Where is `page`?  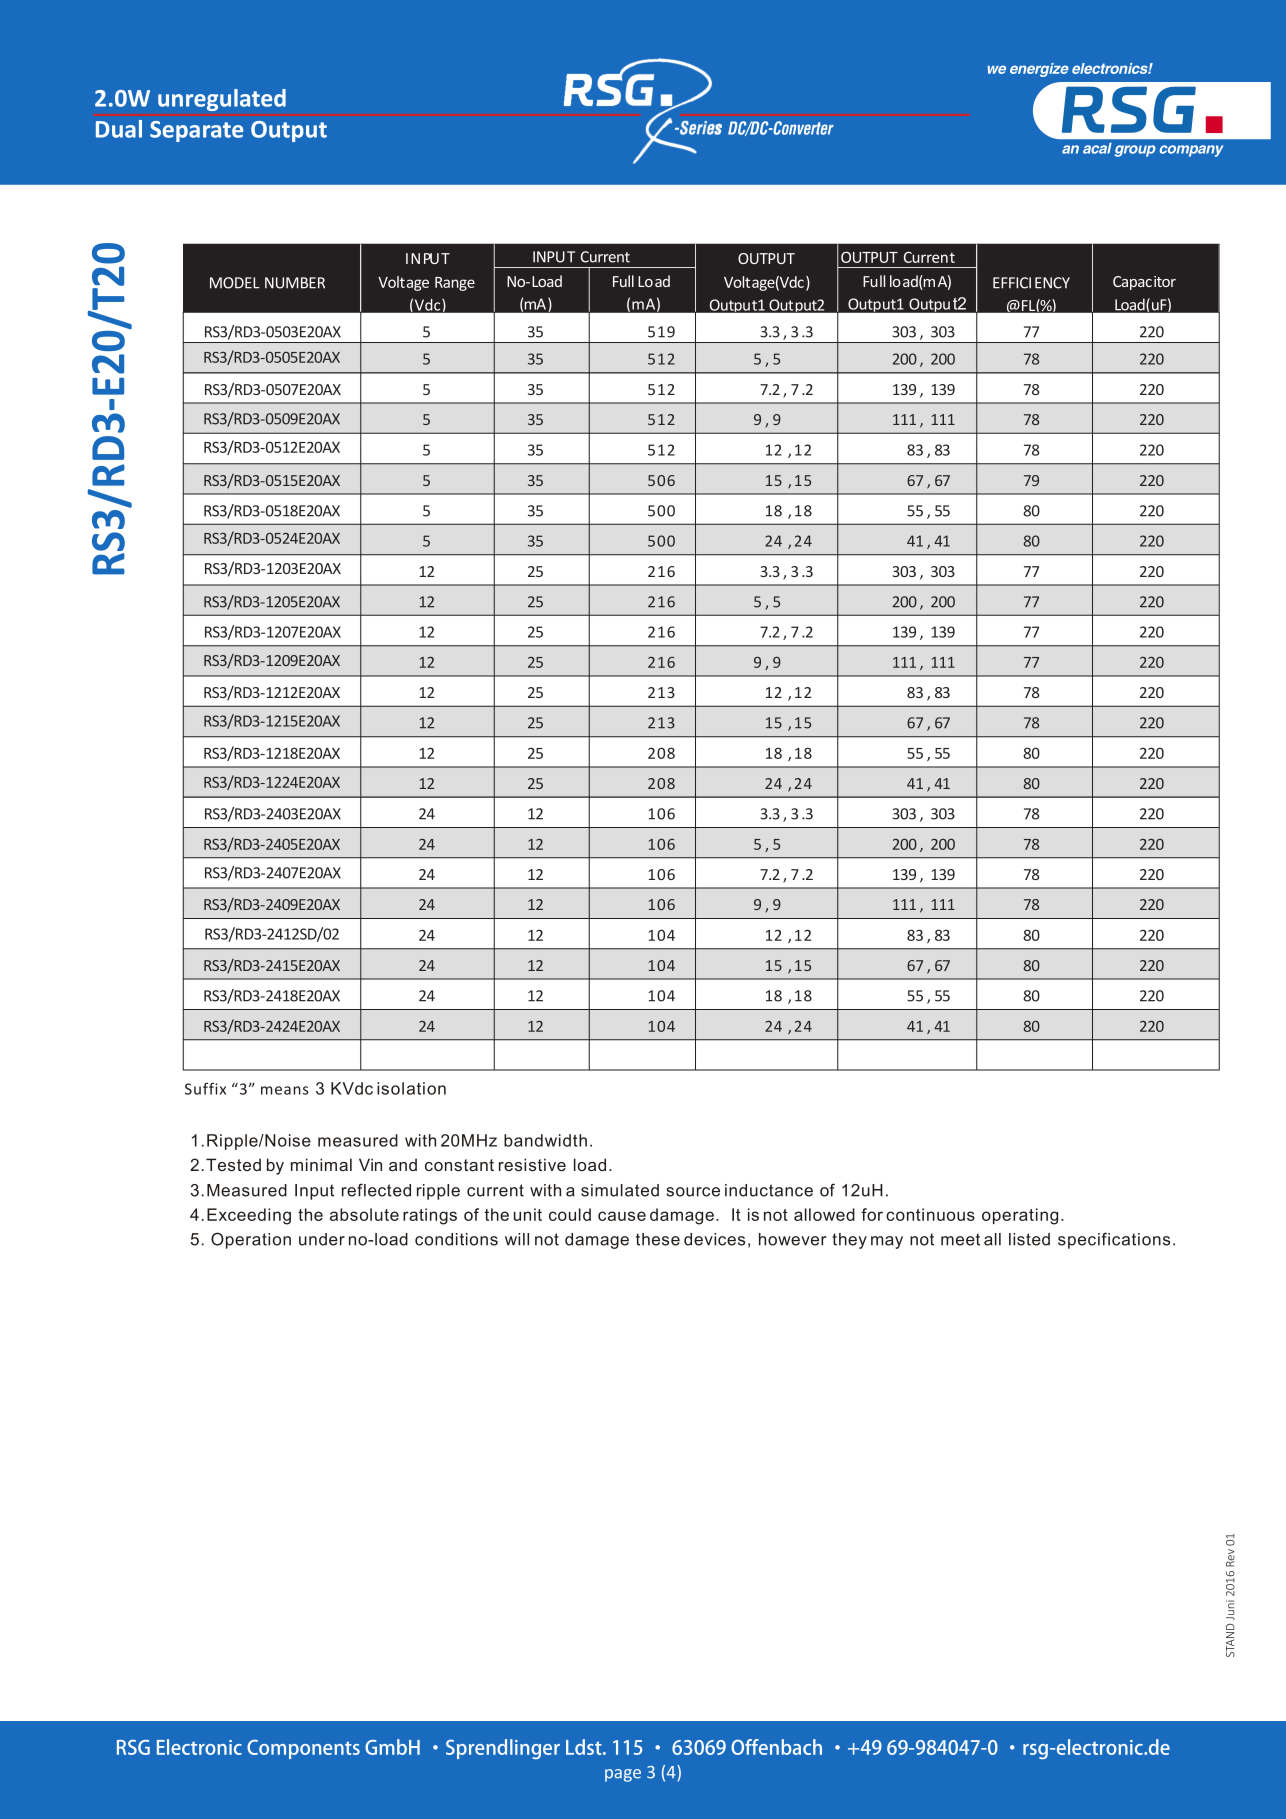 page is located at coordinates (623, 1775).
